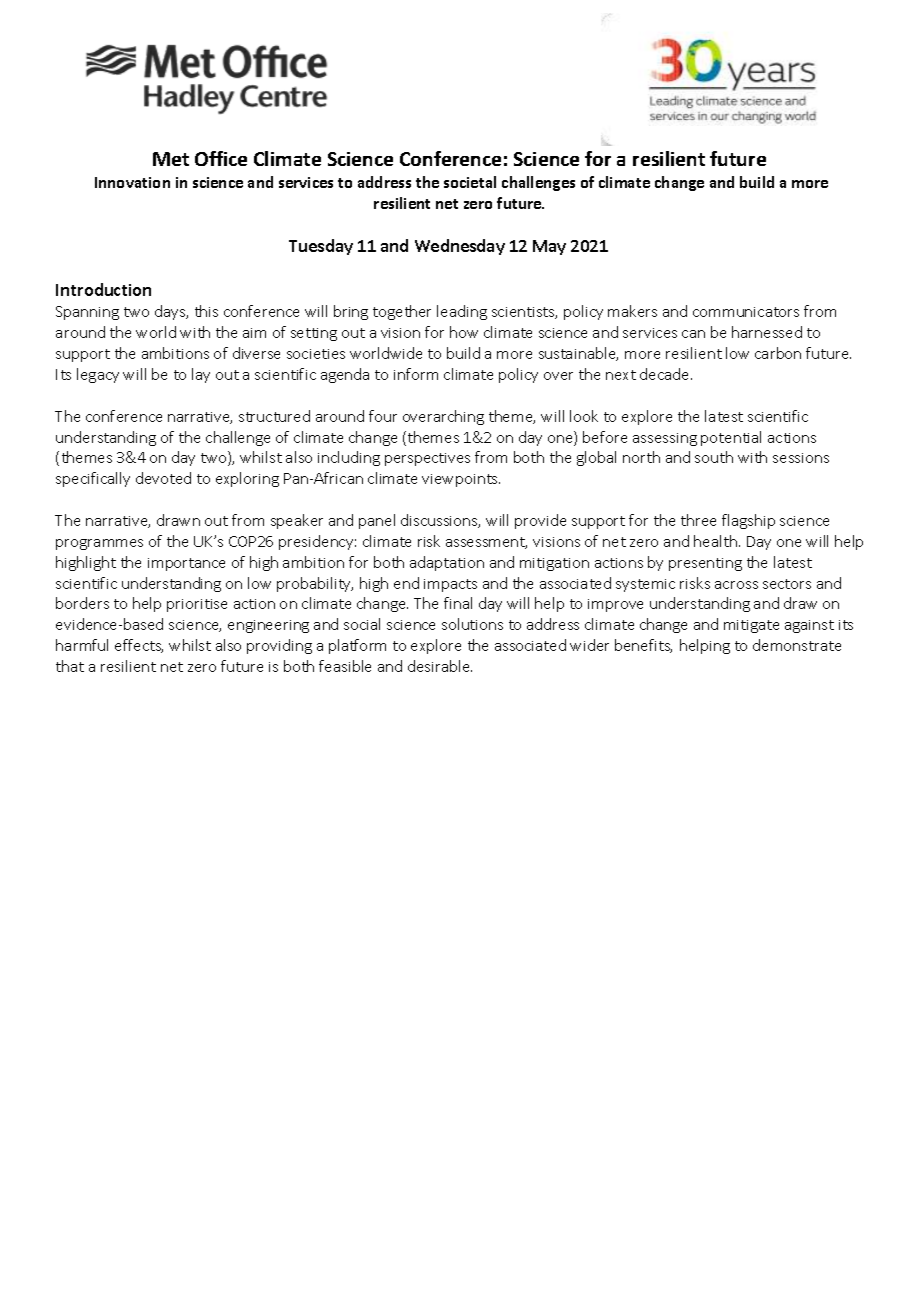  Describe the element at coordinates (416, 374) in the screenshot. I see `inform` at that location.
